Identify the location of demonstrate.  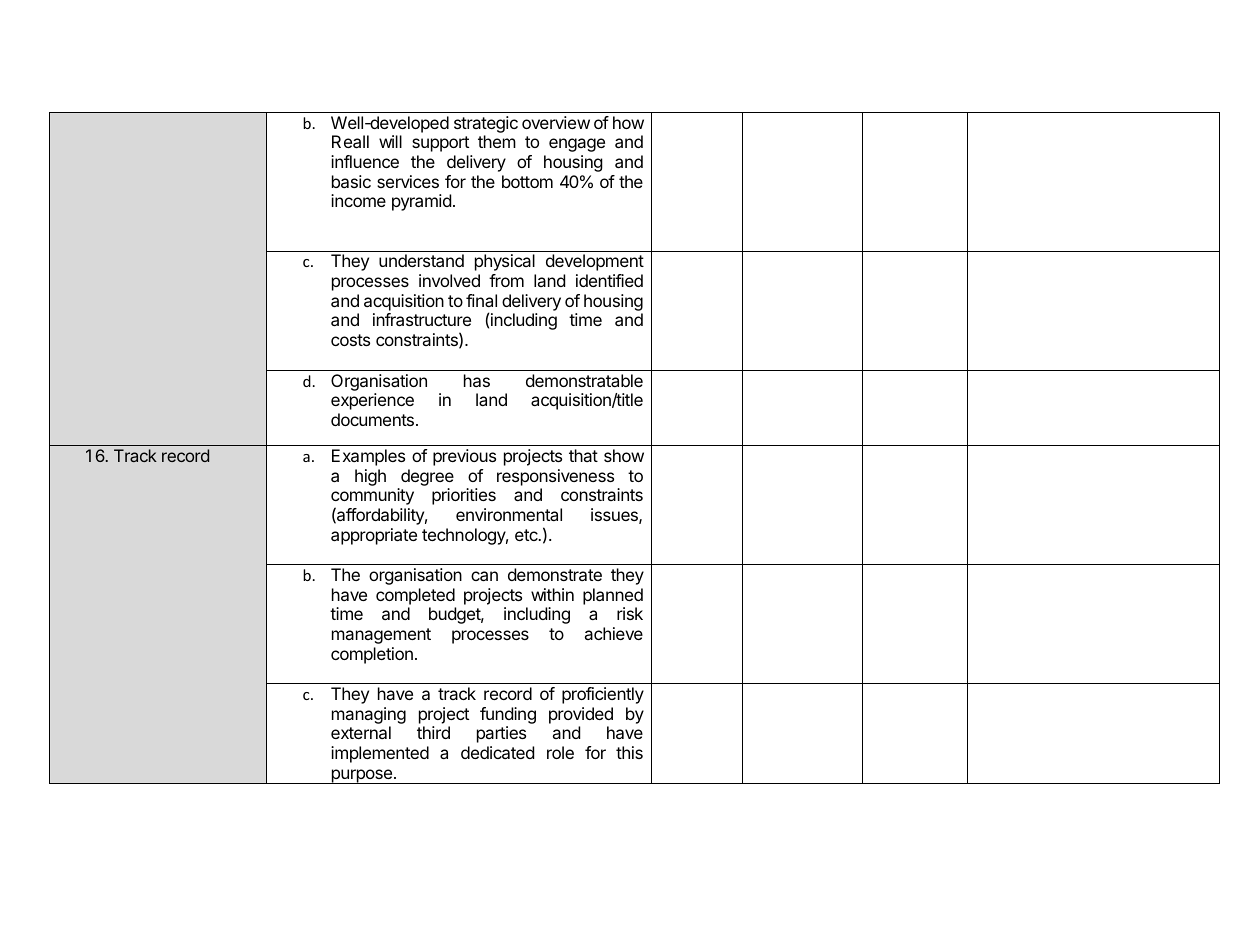
(555, 574).
